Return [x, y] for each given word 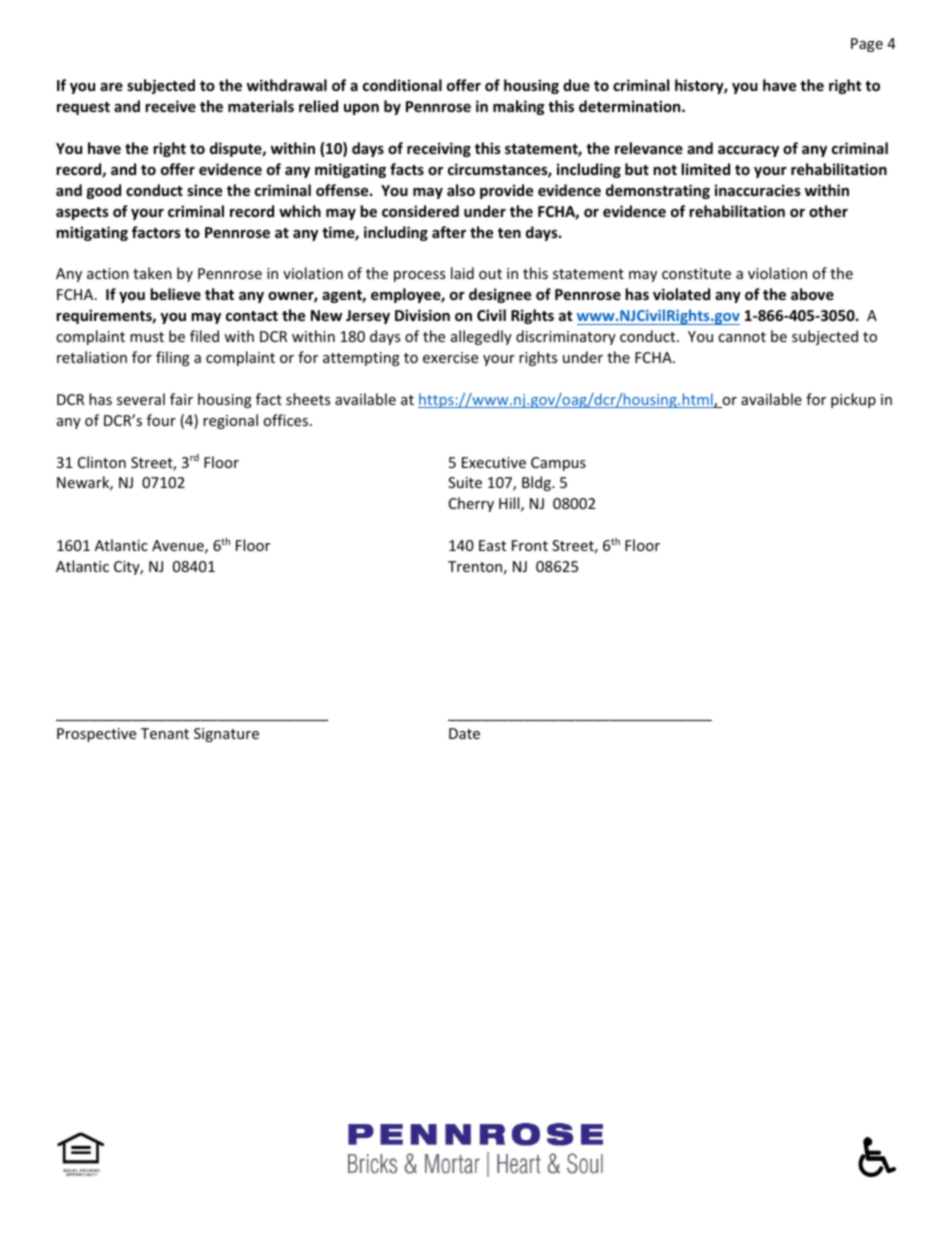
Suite [465, 482]
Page [867, 45]
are [111, 87]
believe [175, 294]
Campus [558, 464]
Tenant [165, 733]
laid [462, 273]
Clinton [102, 462]
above [812, 294]
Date [464, 733]
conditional [402, 85]
